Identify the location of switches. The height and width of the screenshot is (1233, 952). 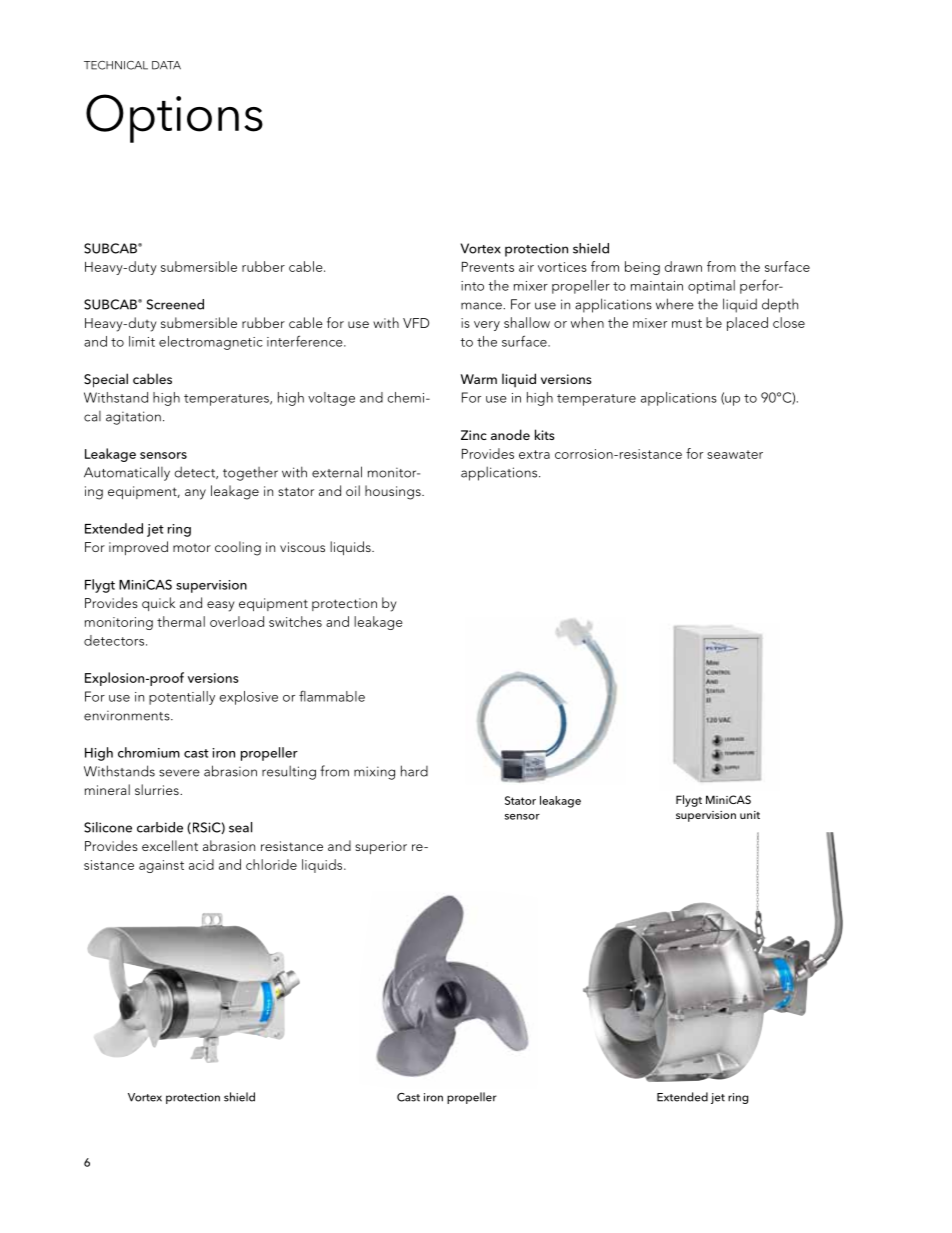
(295, 621).
